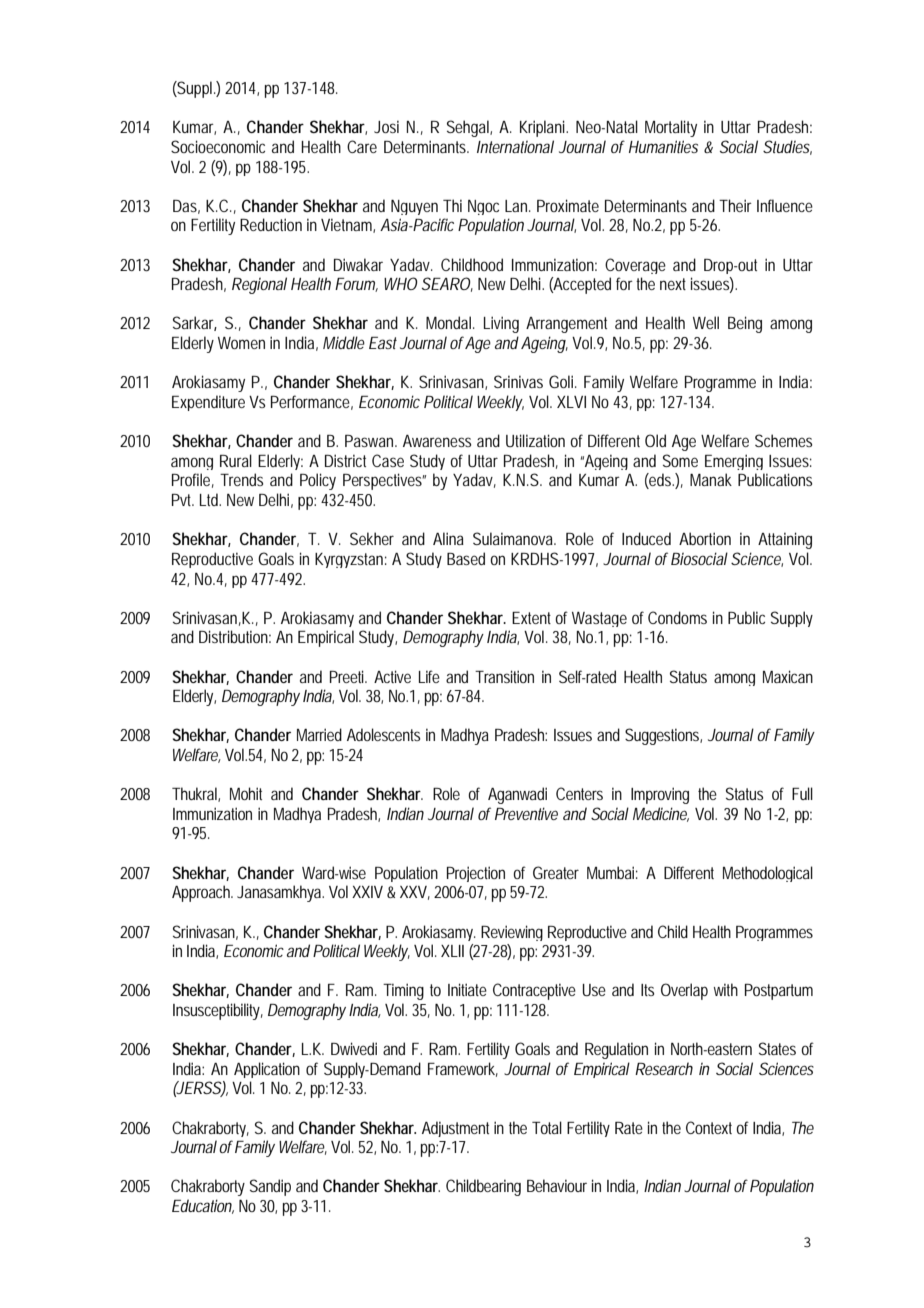 The height and width of the image is (1308, 924). I want to click on International, so click(515, 146).
